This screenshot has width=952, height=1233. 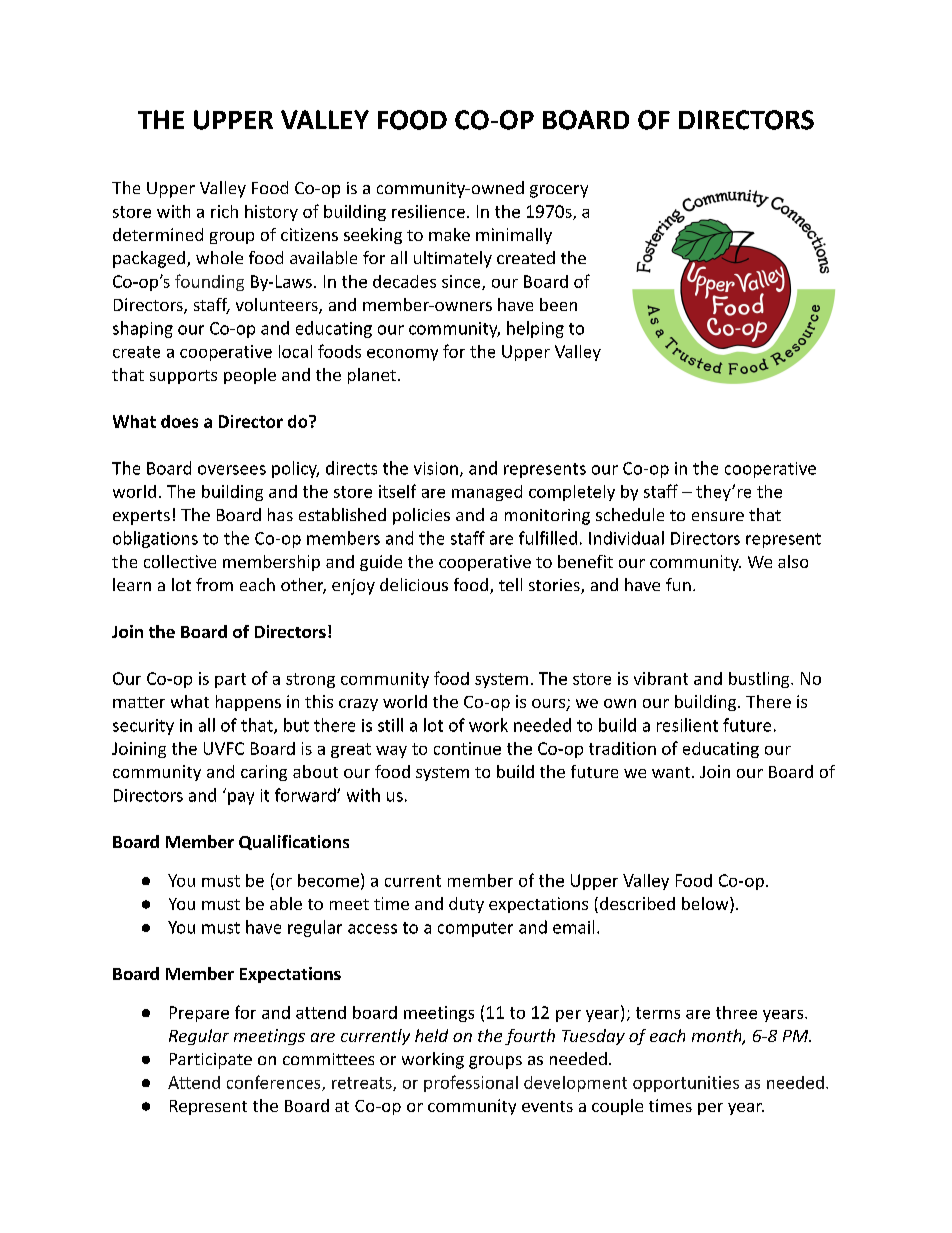 What do you see at coordinates (718, 516) in the screenshot?
I see `ensure` at bounding box center [718, 516].
